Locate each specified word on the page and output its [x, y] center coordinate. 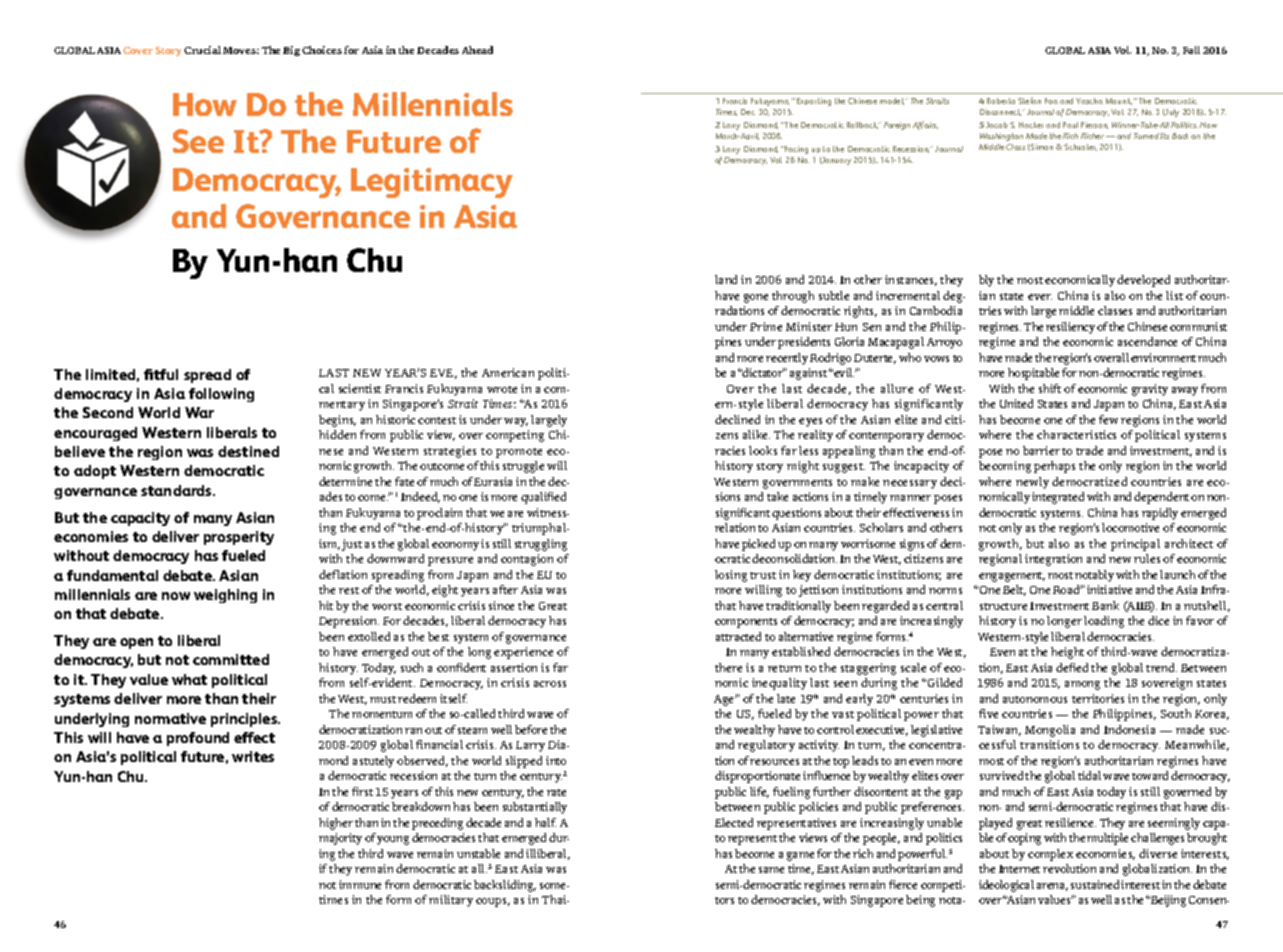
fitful [161, 374]
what [189, 679]
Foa [1051, 101]
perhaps [1054, 467]
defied [1072, 667]
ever [1040, 297]
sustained [1095, 884]
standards [178, 490]
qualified [543, 498]
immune [360, 884]
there [728, 667]
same [771, 870]
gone [756, 298]
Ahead [477, 50]
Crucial [202, 50]
